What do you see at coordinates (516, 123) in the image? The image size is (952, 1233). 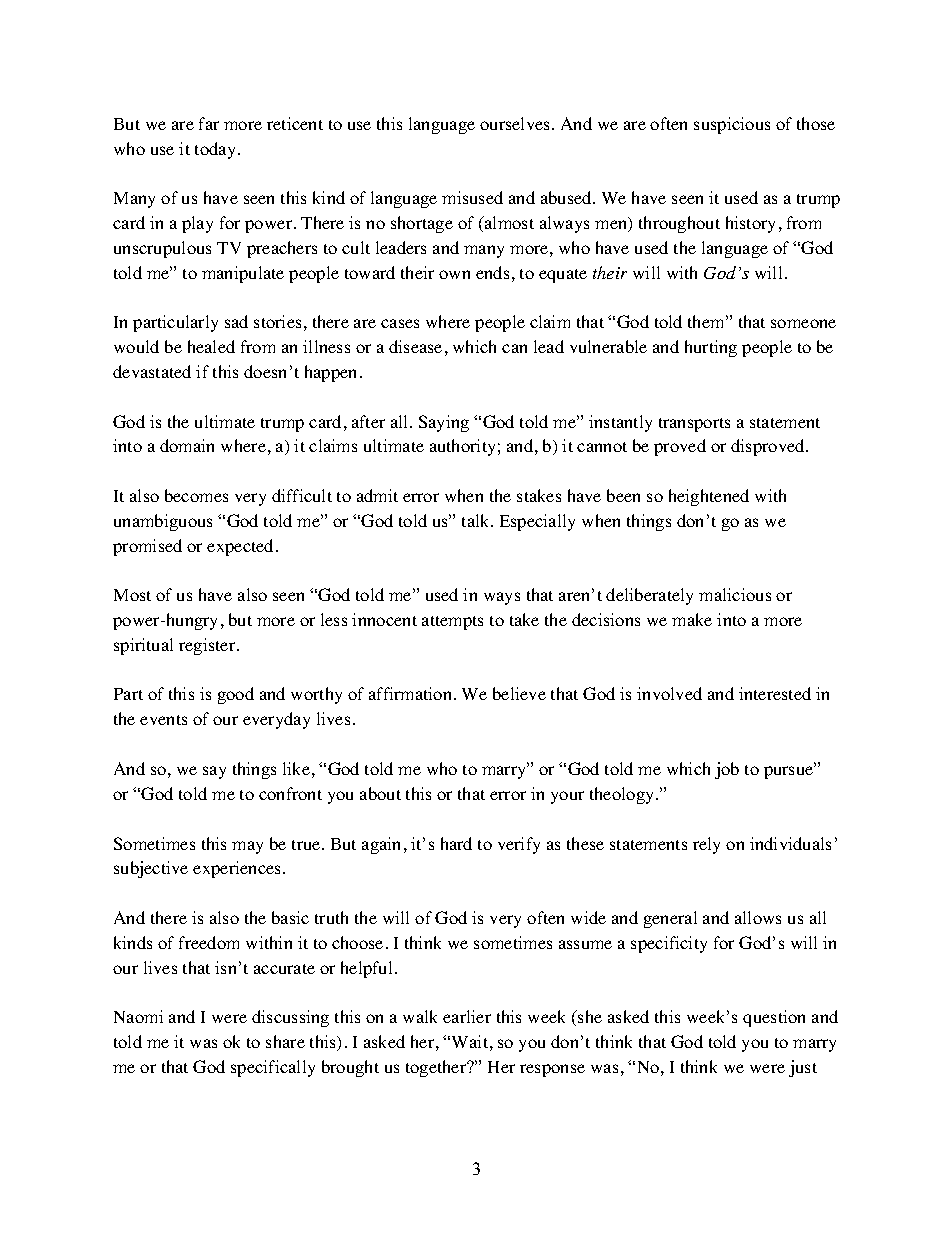 I see `ourselves` at bounding box center [516, 123].
